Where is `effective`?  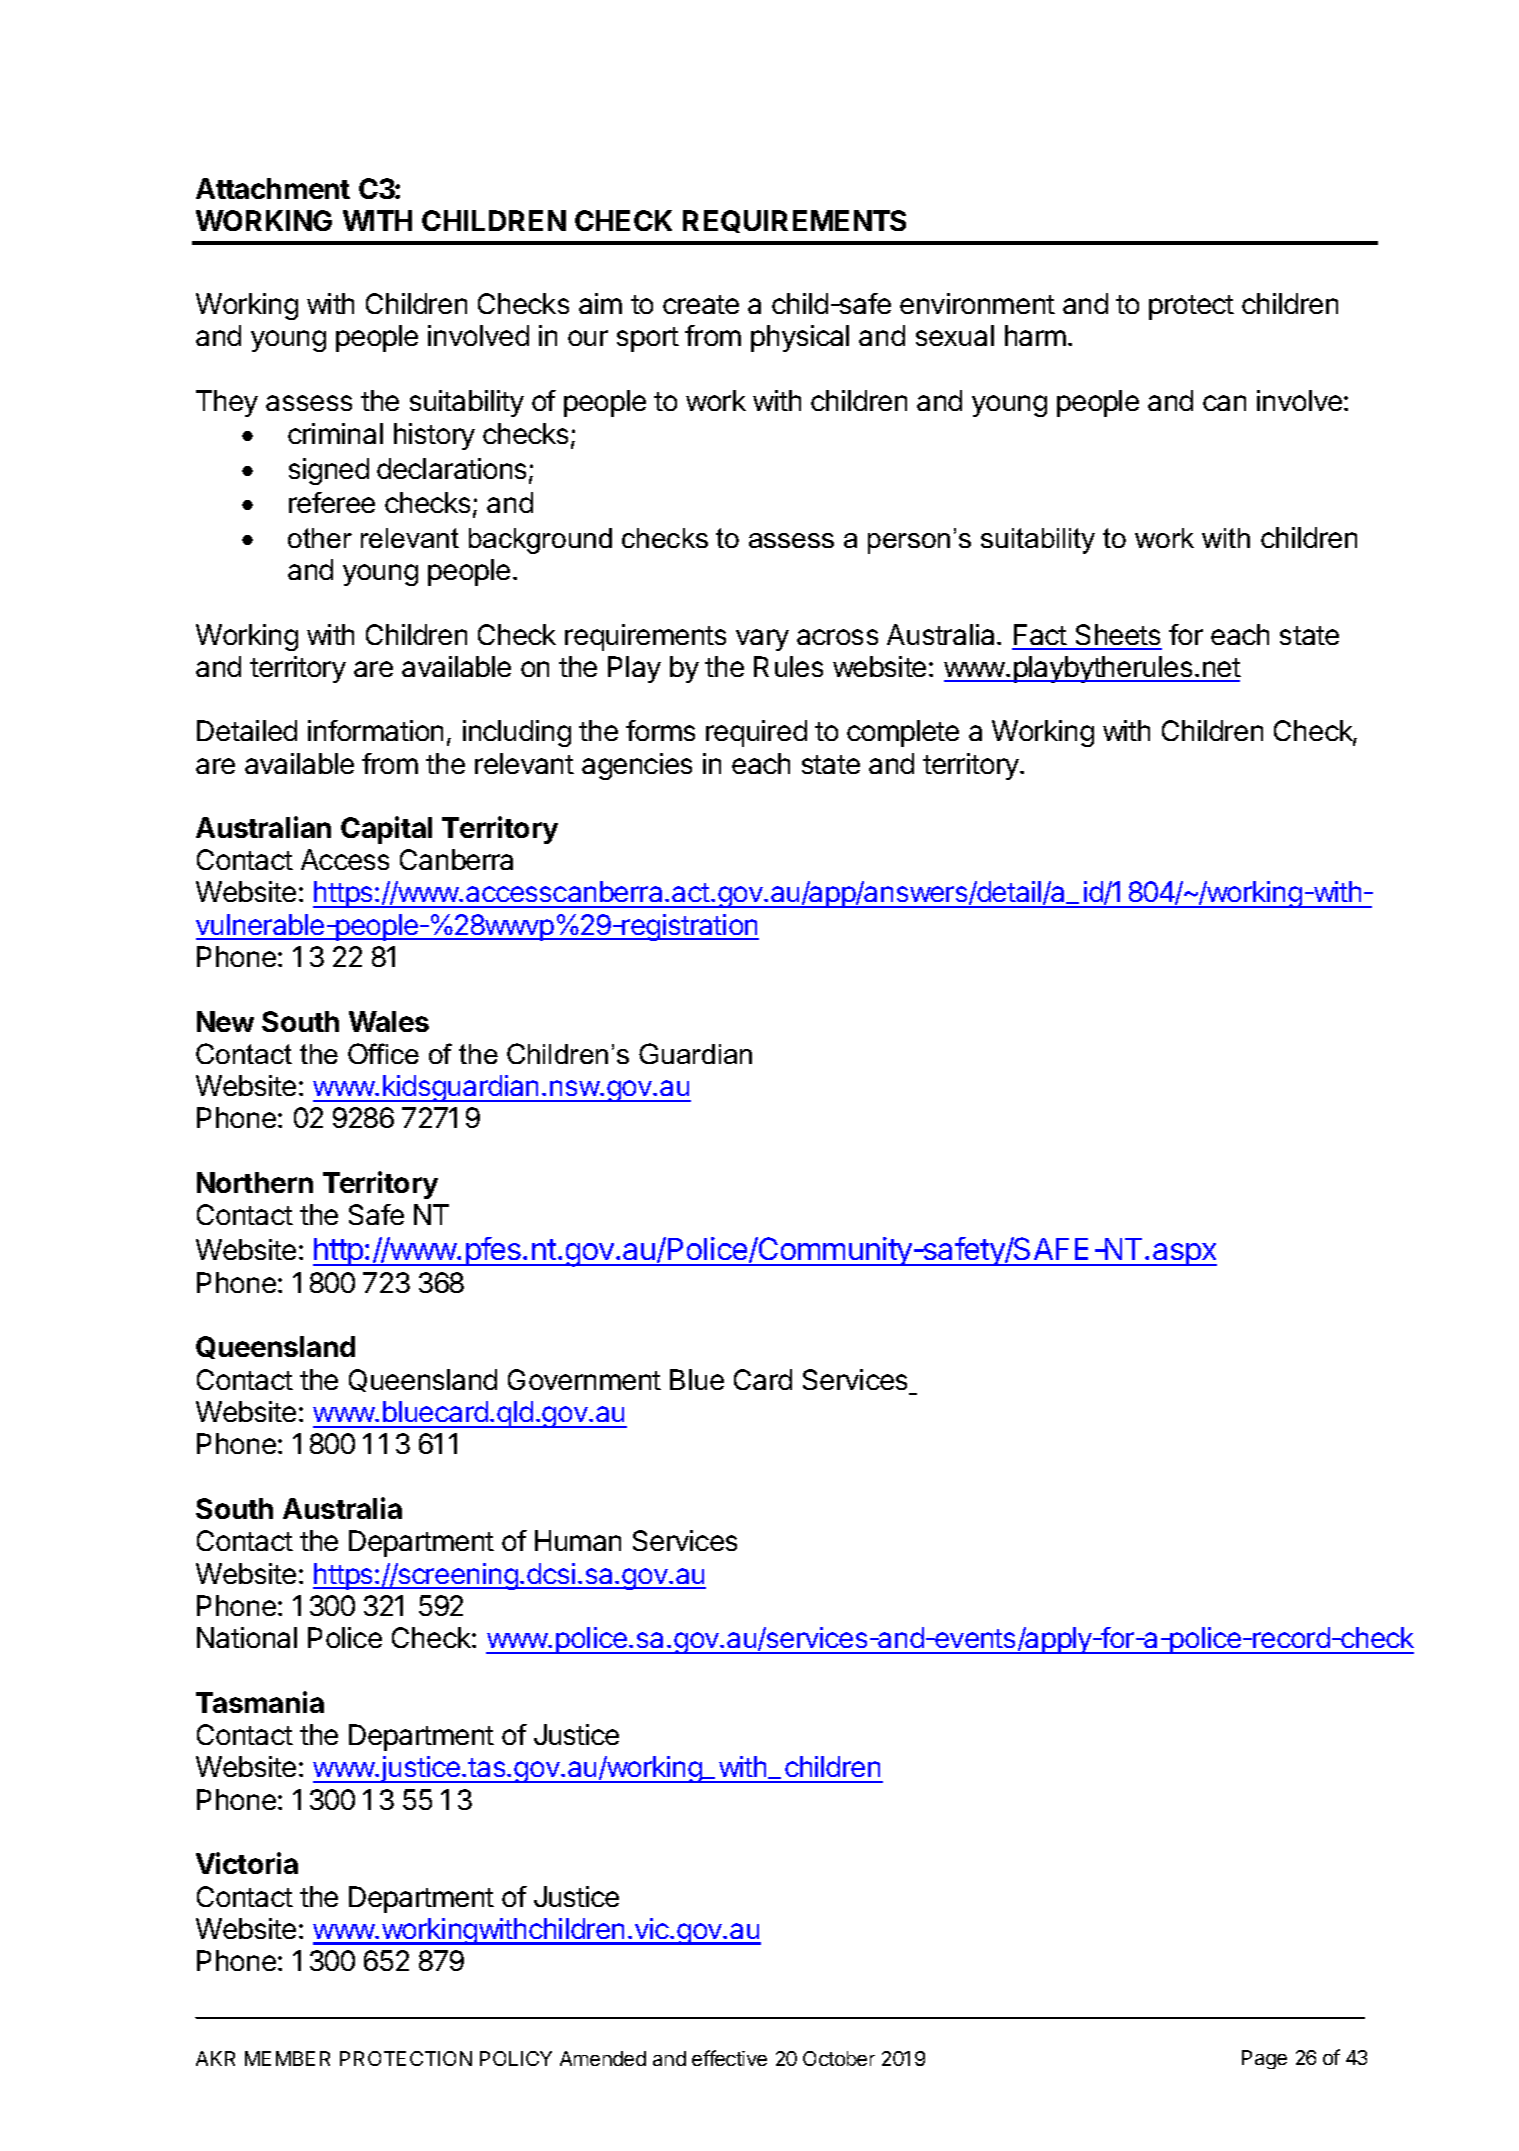 effective is located at coordinates (729, 2058).
